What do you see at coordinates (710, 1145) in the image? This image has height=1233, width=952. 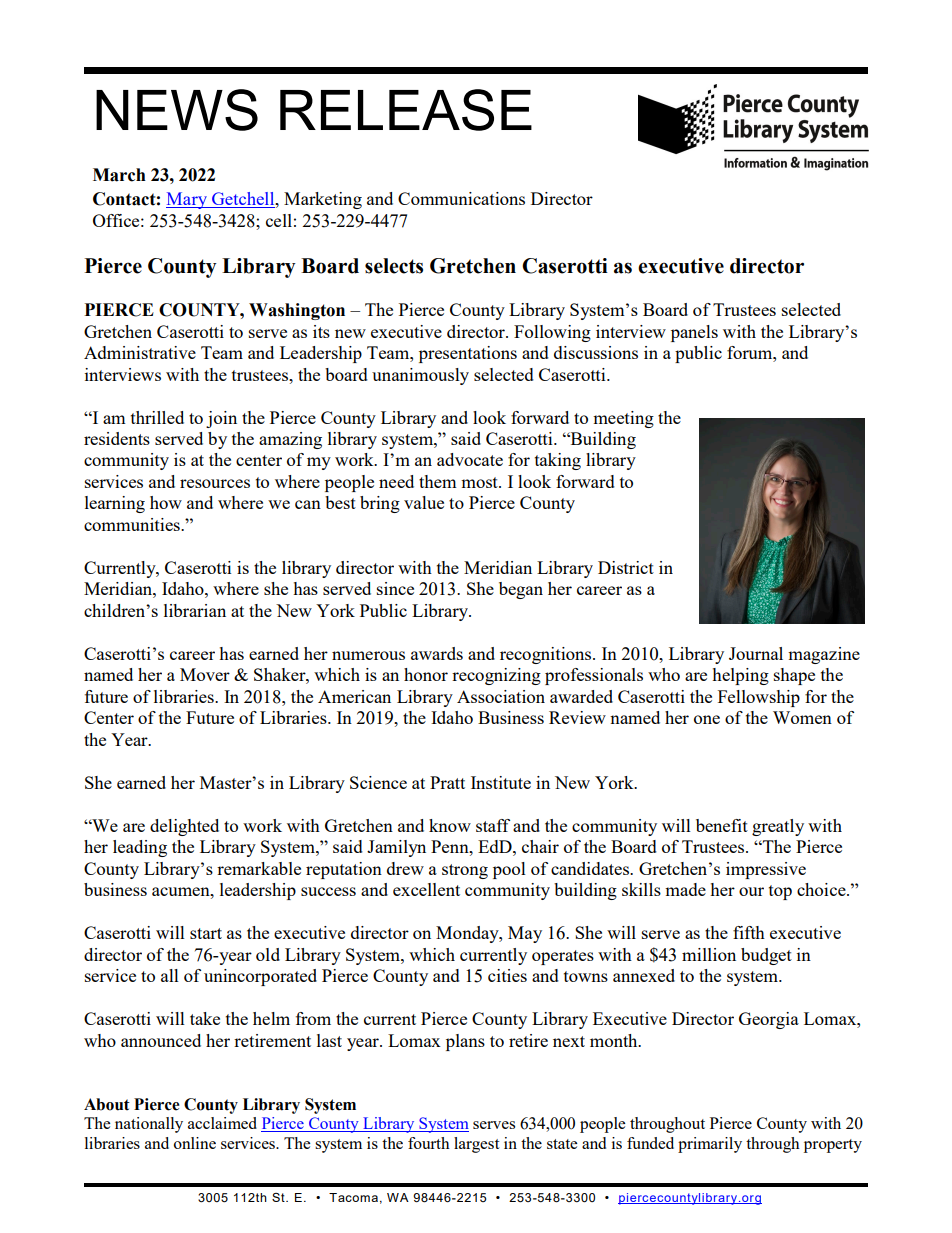 I see `primarily` at bounding box center [710, 1145].
